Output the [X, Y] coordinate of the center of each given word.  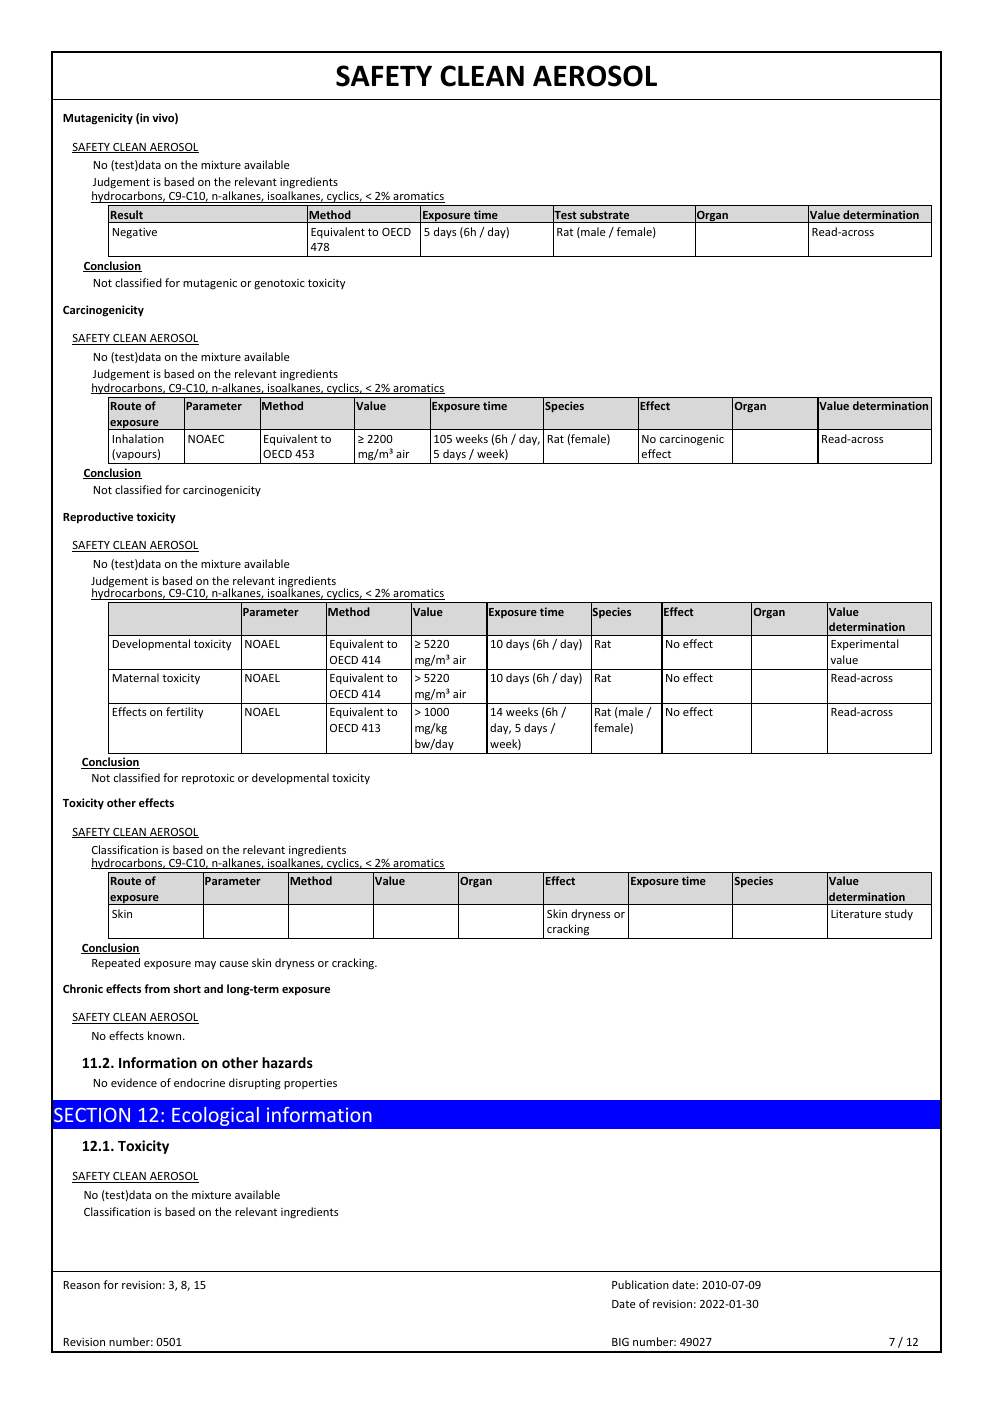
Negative [135, 233]
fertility [184, 712]
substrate [604, 214]
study [899, 915]
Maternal [136, 677]
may [205, 965]
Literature [856, 914]
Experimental [865, 645]
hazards [287, 1062]
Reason [82, 1285]
